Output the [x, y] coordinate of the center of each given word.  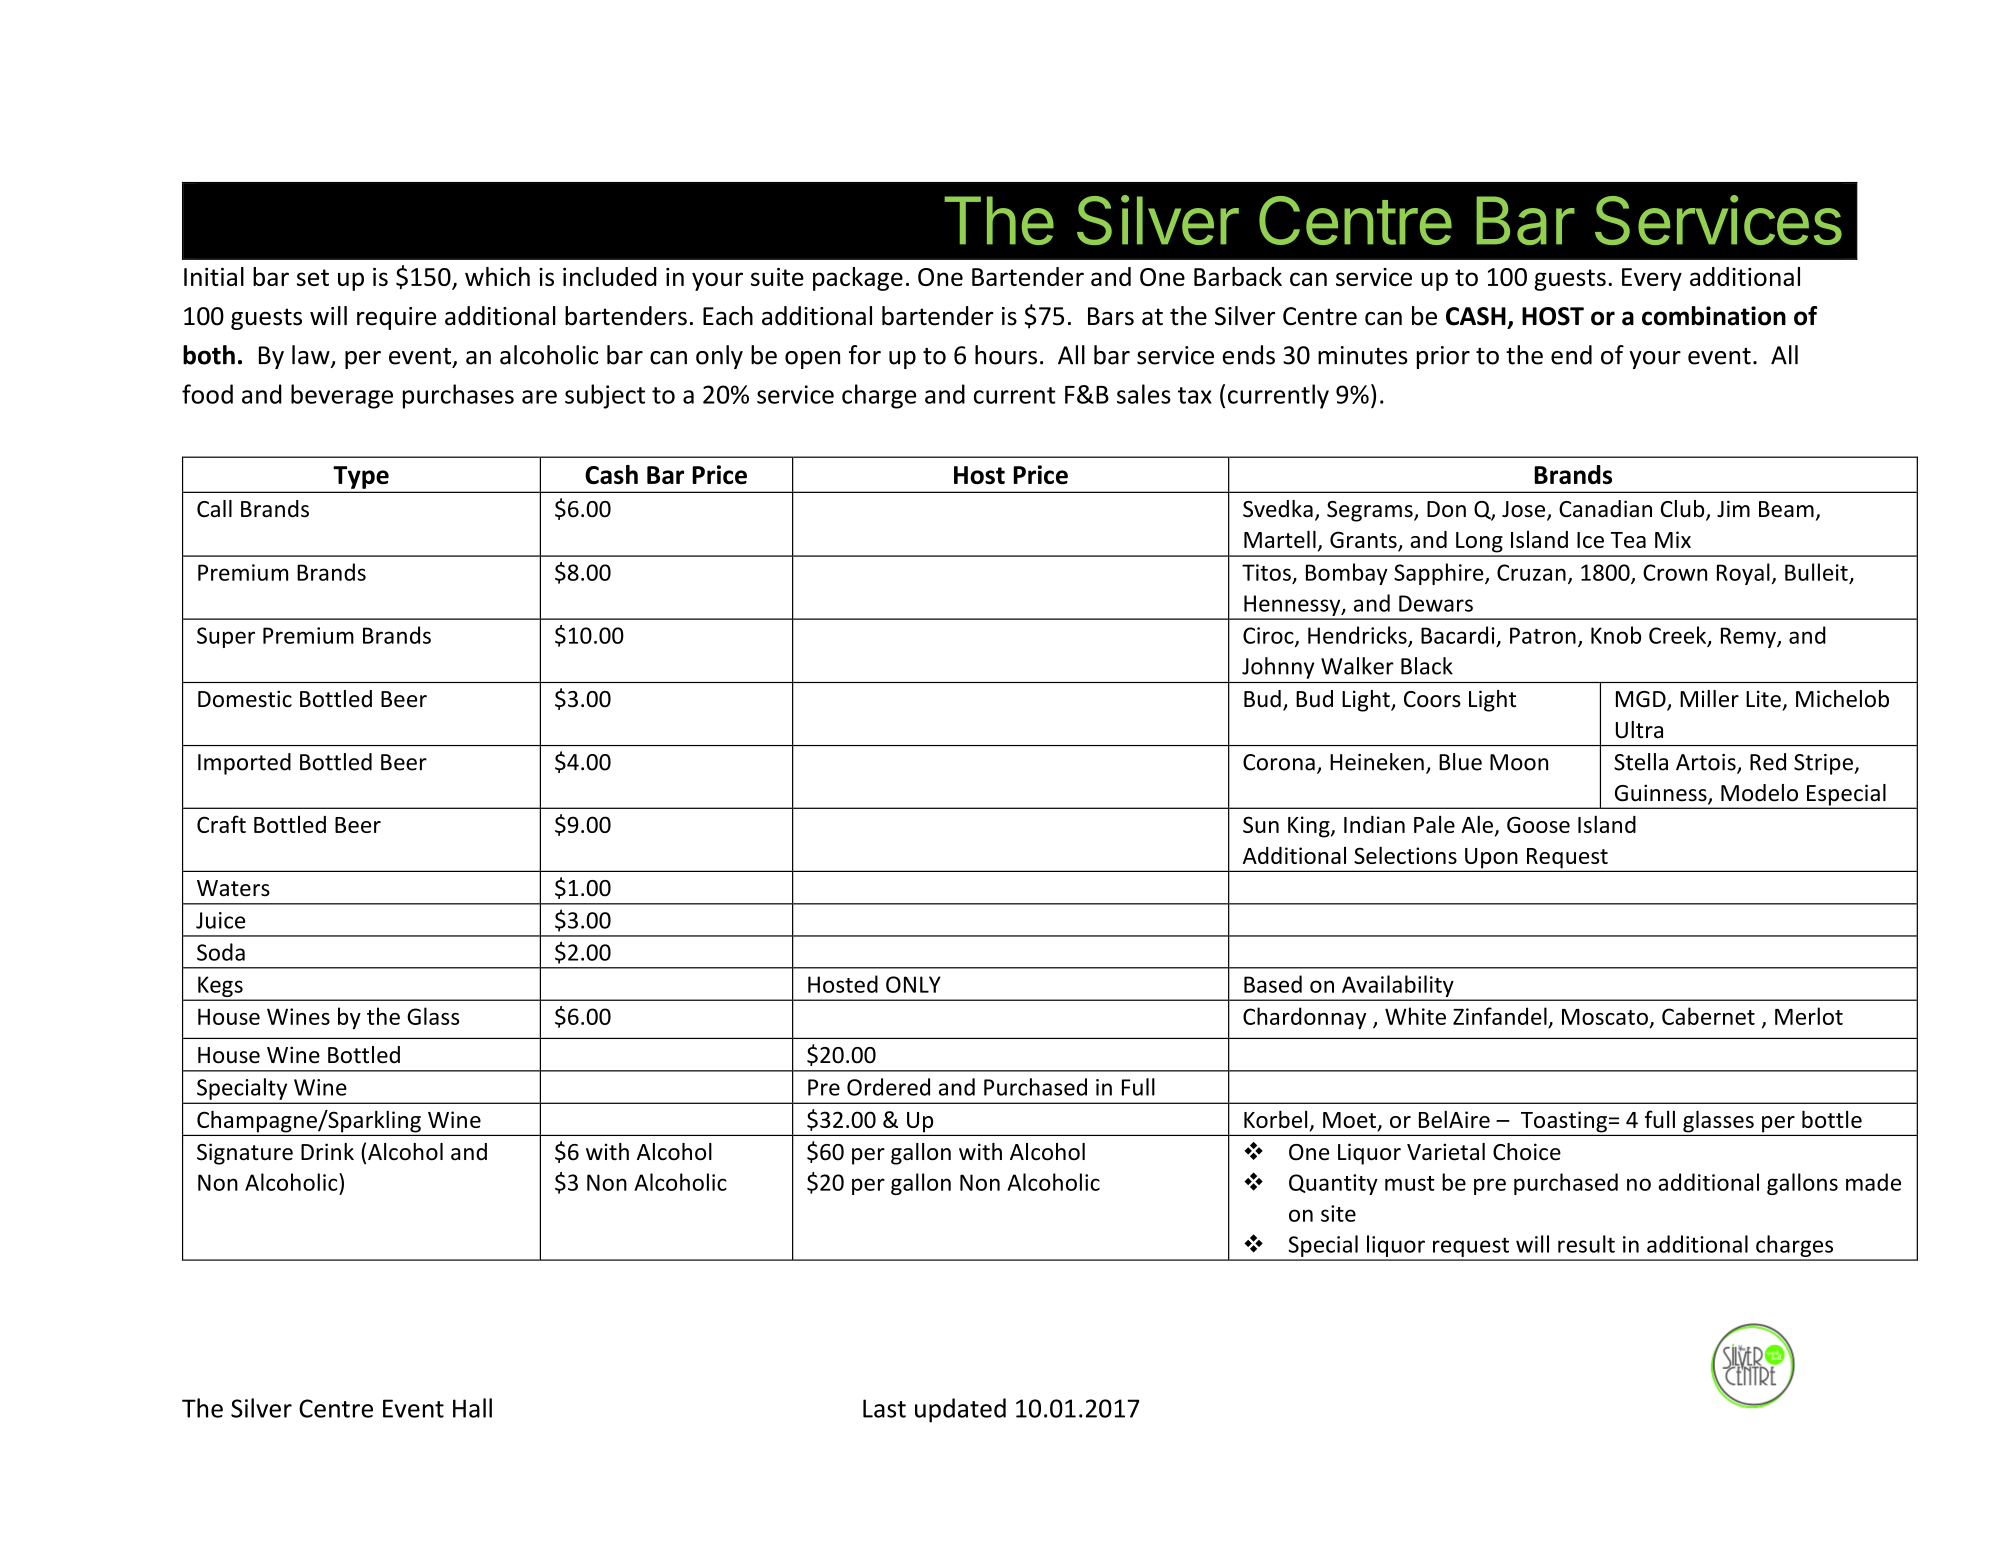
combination [1714, 316]
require [396, 318]
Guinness [1662, 794]
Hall [472, 1408]
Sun [1261, 824]
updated [960, 1410]
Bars [1111, 316]
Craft [221, 824]
